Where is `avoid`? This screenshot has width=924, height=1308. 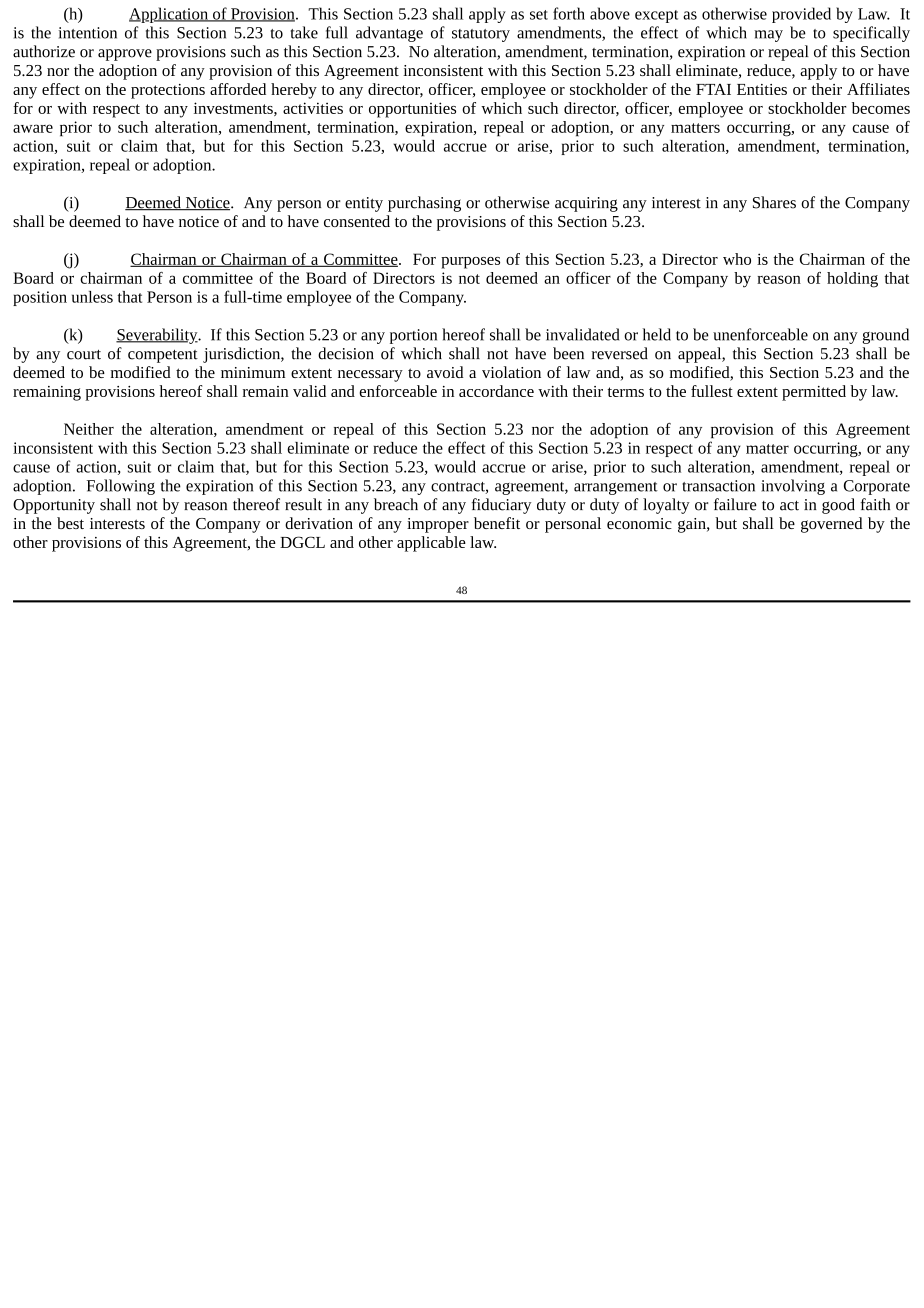
avoid is located at coordinates (445, 372).
